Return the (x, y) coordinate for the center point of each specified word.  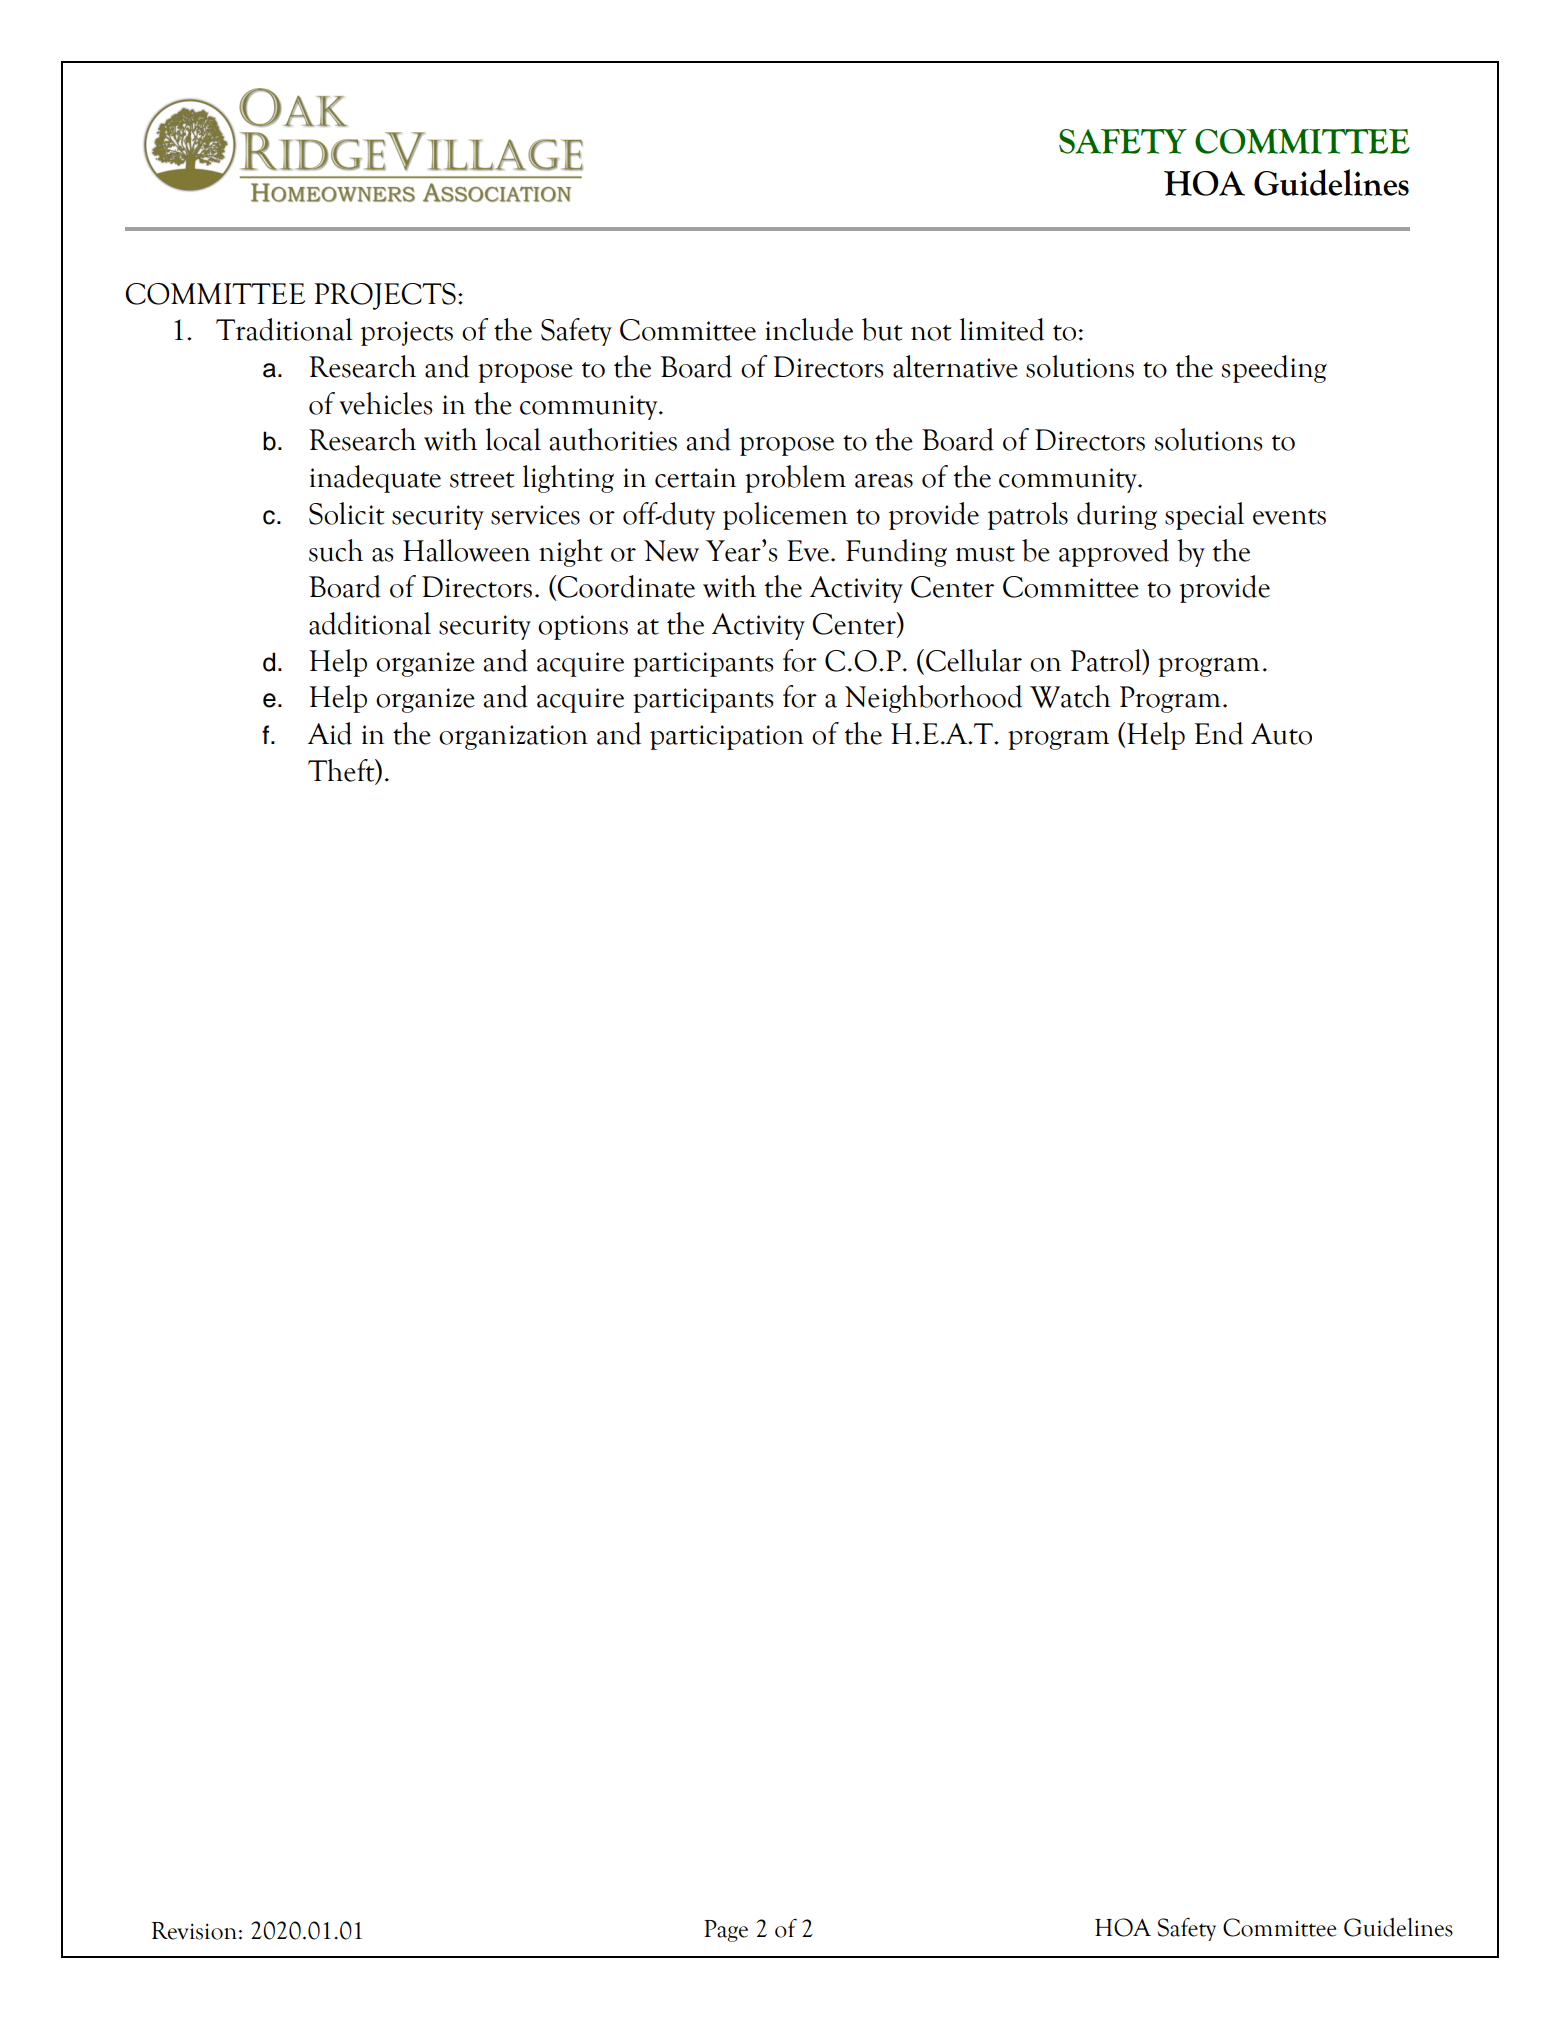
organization (513, 737)
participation (727, 737)
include (809, 329)
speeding (1274, 369)
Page (726, 1931)
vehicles (386, 403)
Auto (1281, 734)
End (1218, 733)
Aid (330, 733)
